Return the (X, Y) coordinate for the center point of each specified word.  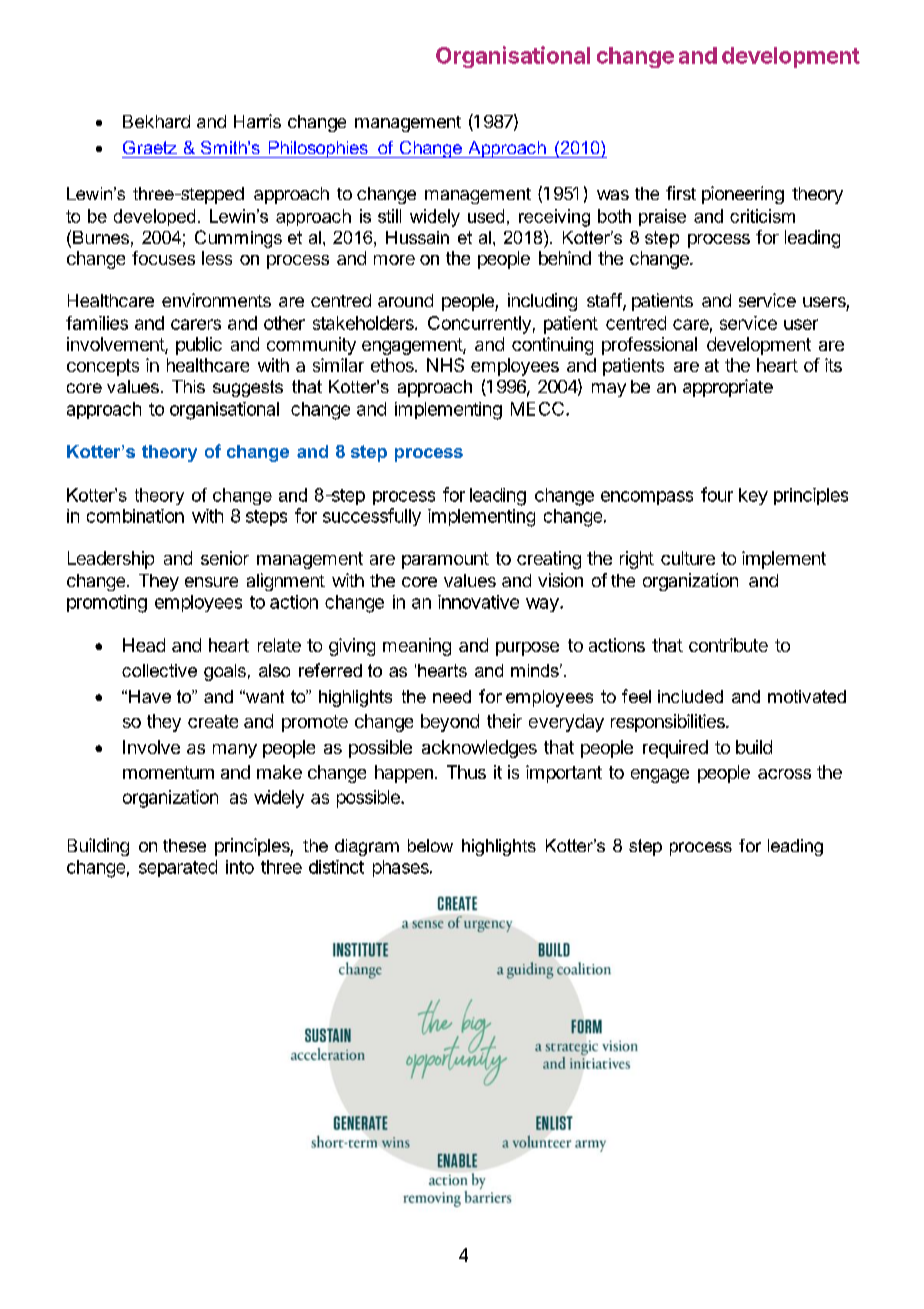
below (430, 845)
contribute (728, 645)
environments (216, 300)
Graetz (150, 147)
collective (159, 670)
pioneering (743, 195)
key (753, 496)
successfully (372, 517)
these (184, 845)
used (486, 216)
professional (649, 346)
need (452, 696)
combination (135, 516)
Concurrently (479, 325)
